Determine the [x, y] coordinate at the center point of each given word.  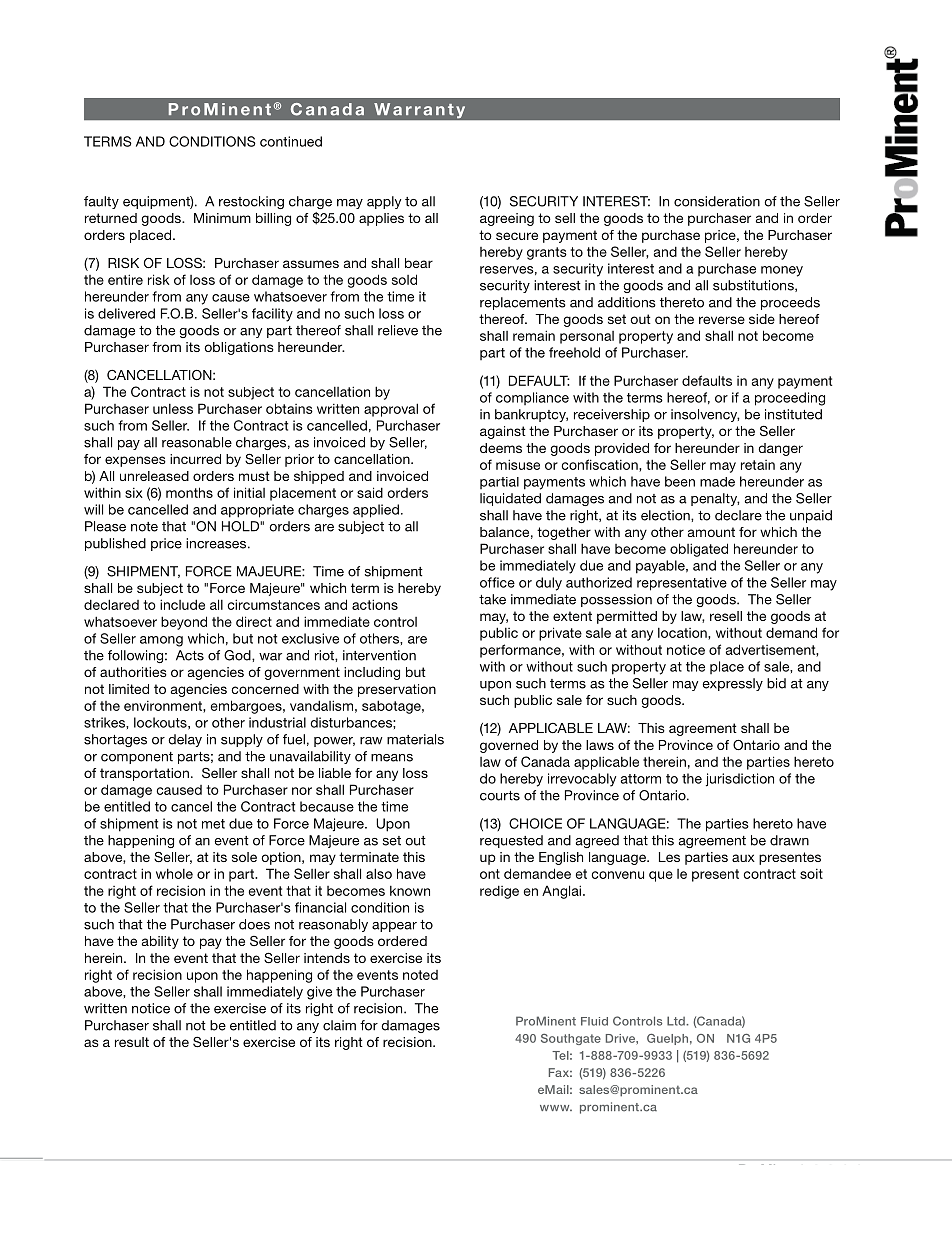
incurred [195, 459]
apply [384, 202]
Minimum [222, 218]
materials [415, 739]
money [782, 271]
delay [185, 740]
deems [501, 448]
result [132, 1042]
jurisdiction [740, 780]
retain [758, 465]
